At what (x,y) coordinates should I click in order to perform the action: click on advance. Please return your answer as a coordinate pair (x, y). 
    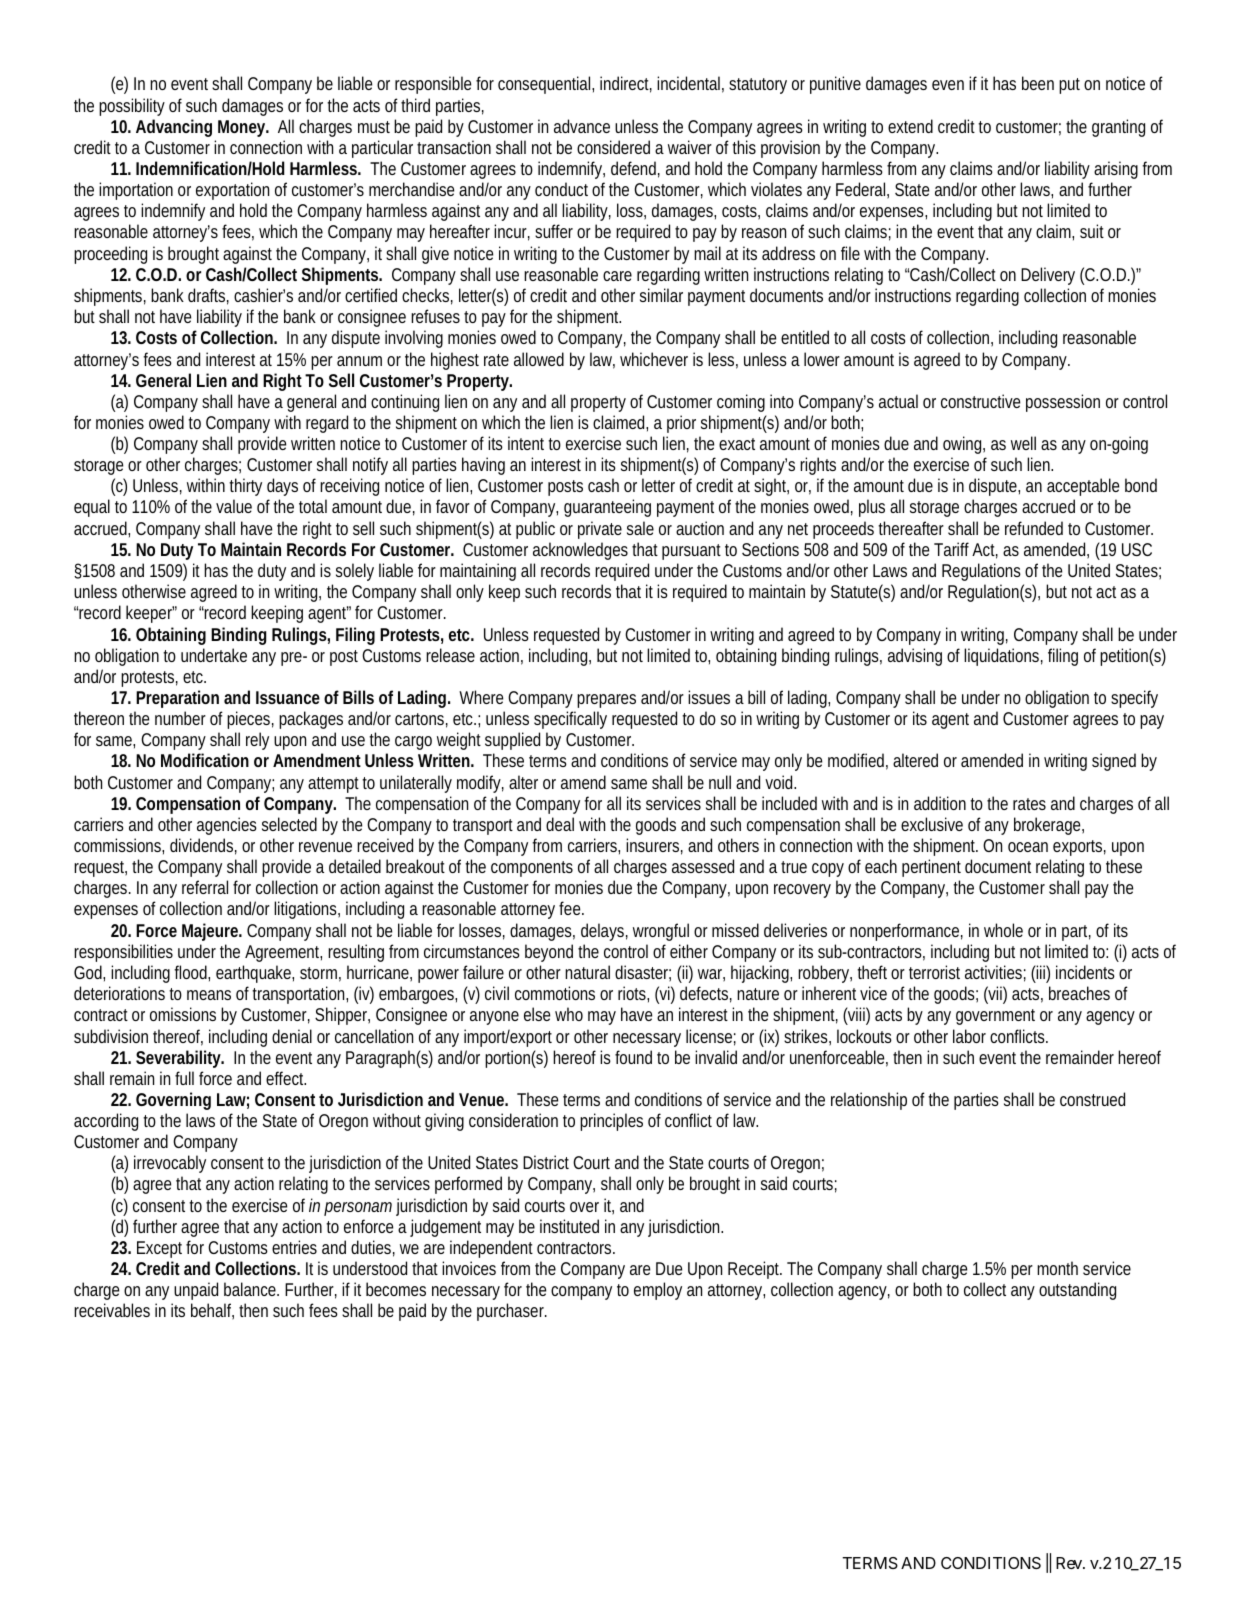
    Looking at the image, I should click on (582, 126).
